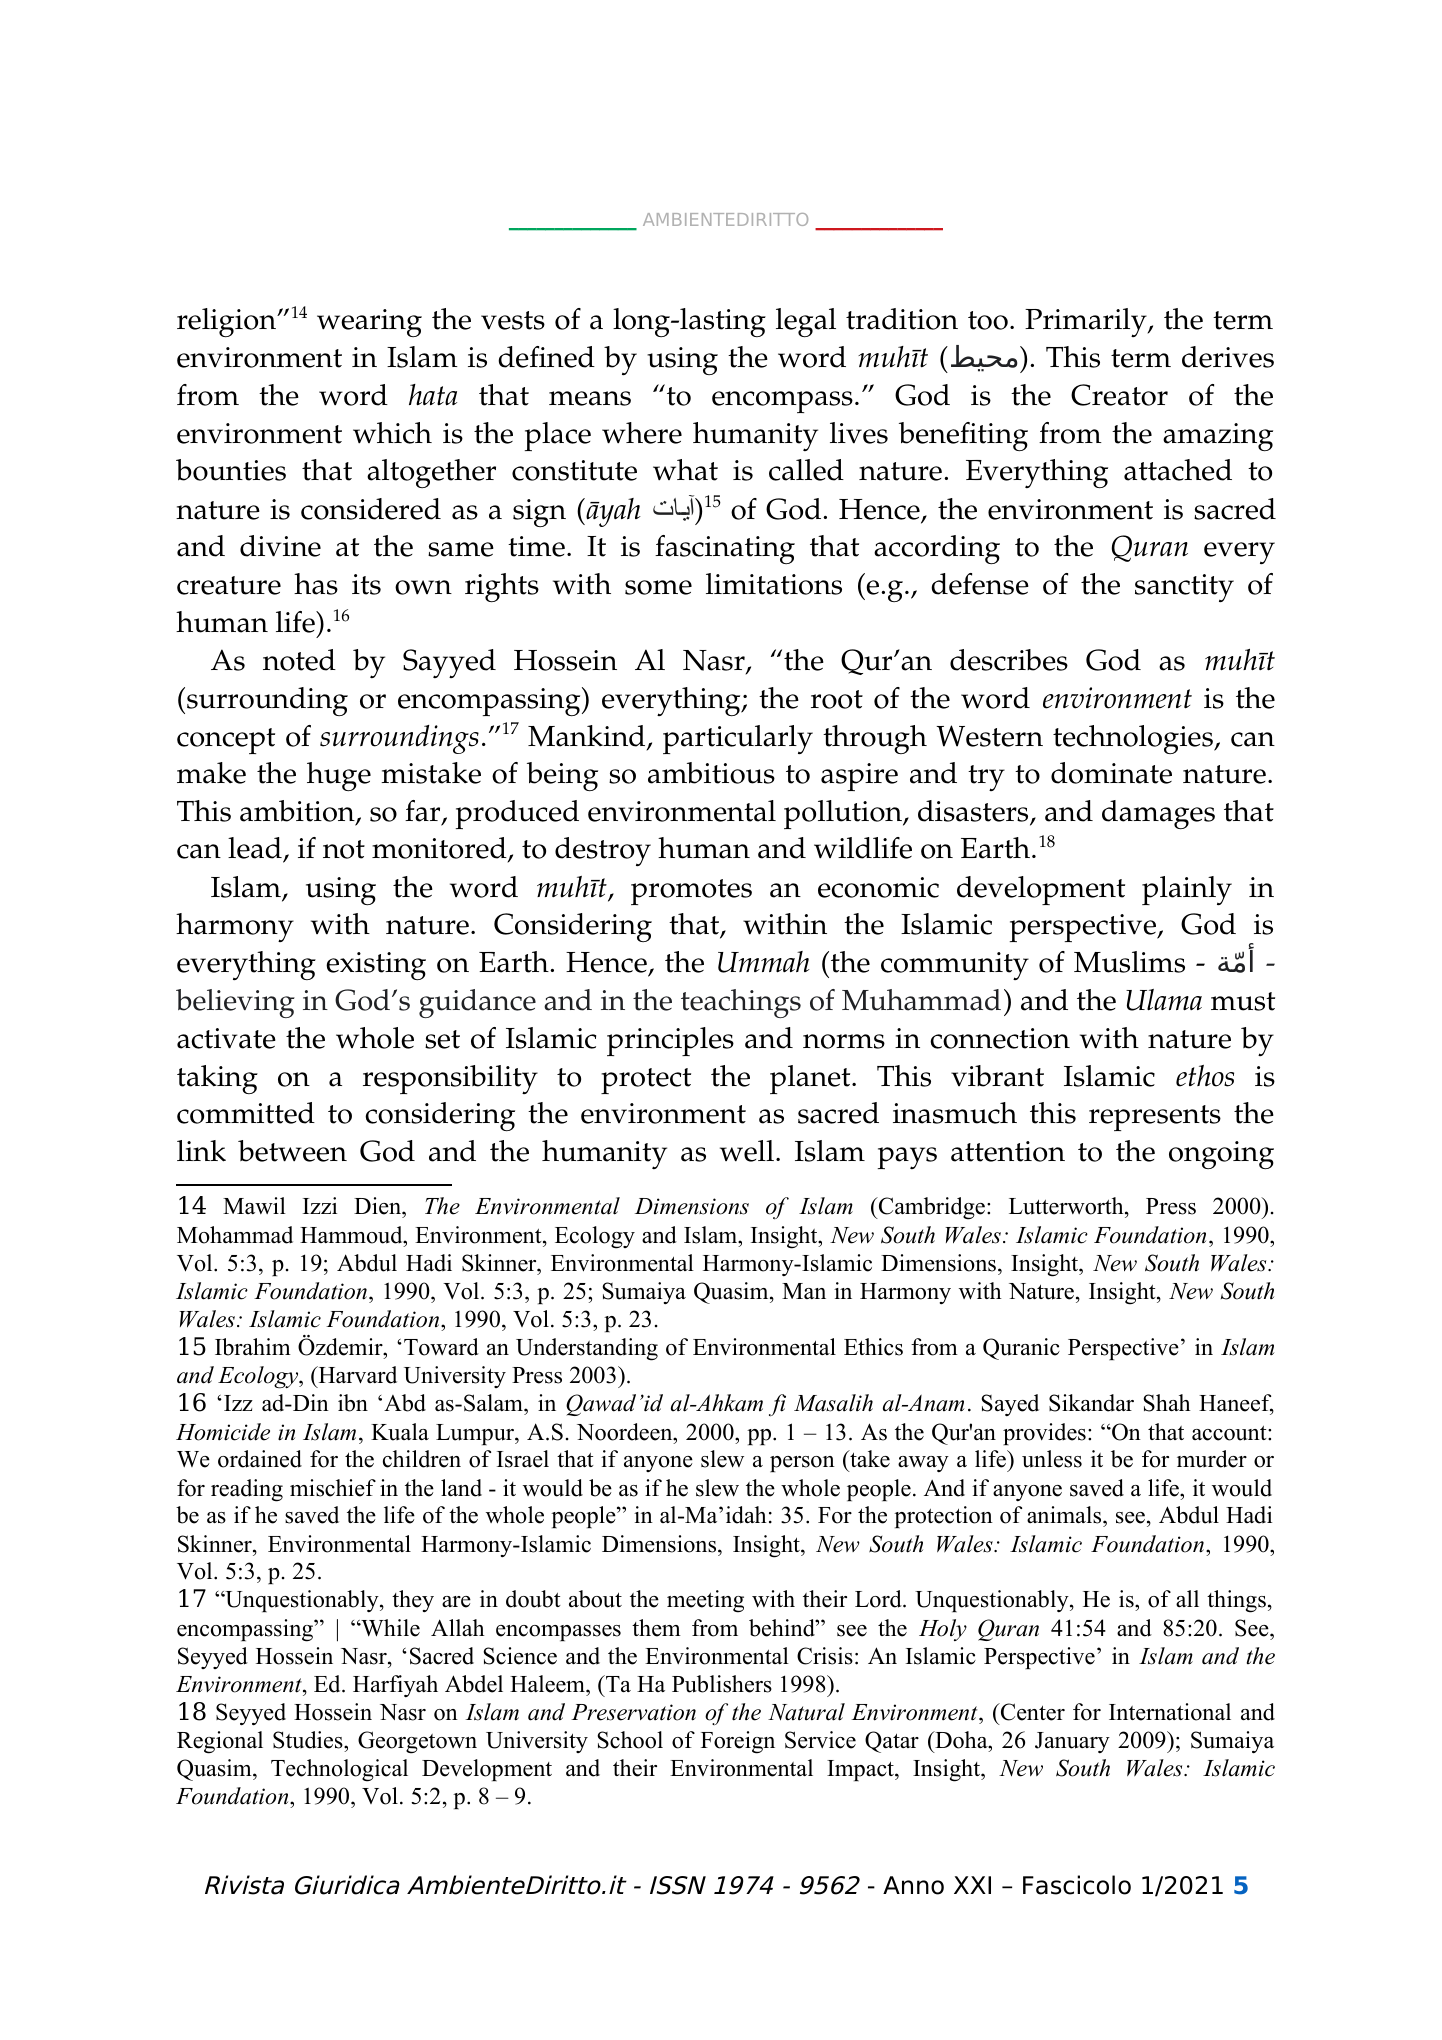 The image size is (1442, 2040). I want to click on Creator, so click(1119, 395).
